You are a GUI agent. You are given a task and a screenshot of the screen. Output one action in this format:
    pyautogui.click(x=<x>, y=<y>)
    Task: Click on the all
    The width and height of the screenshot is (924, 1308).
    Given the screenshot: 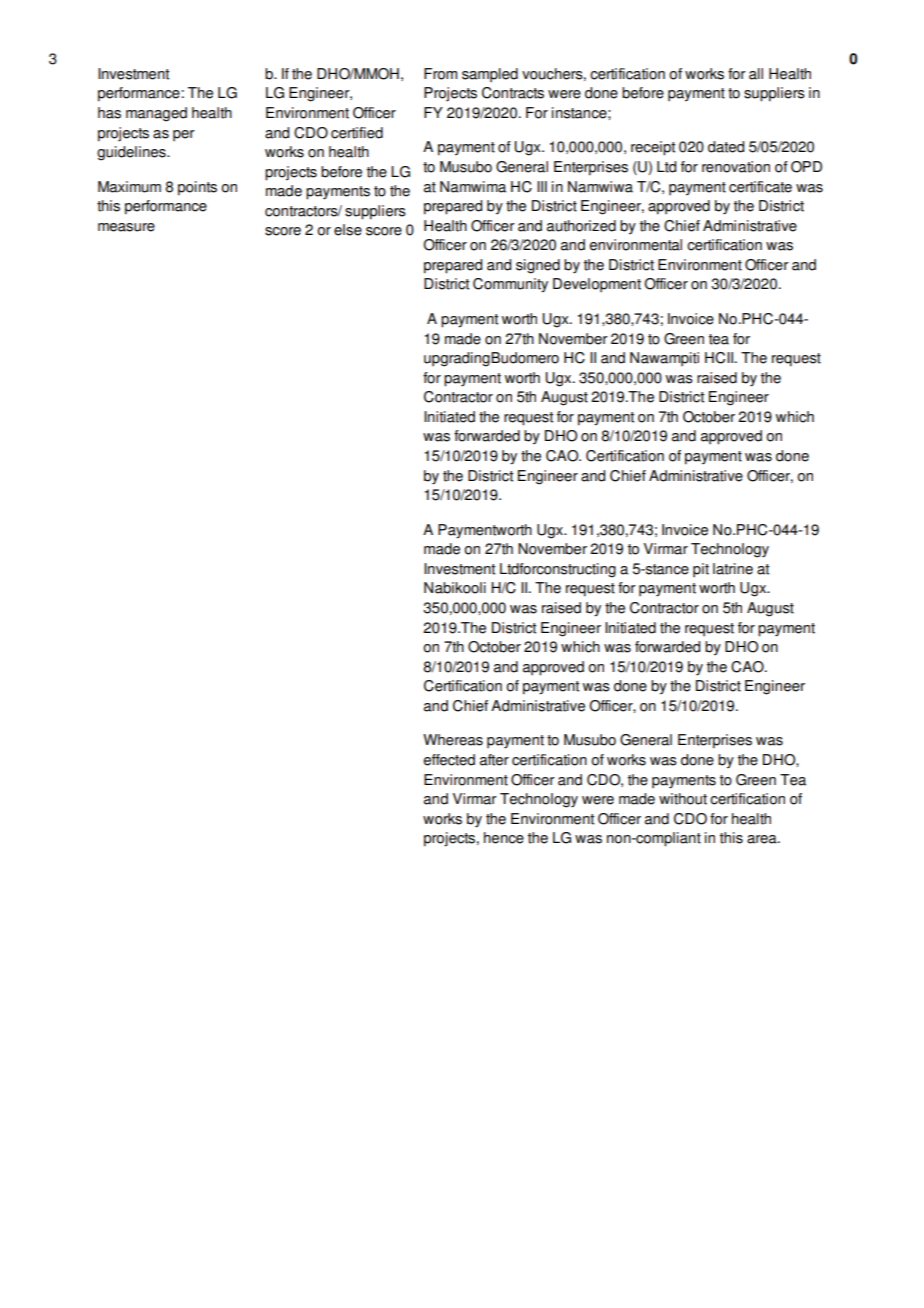 What is the action you would take?
    pyautogui.click(x=756, y=74)
